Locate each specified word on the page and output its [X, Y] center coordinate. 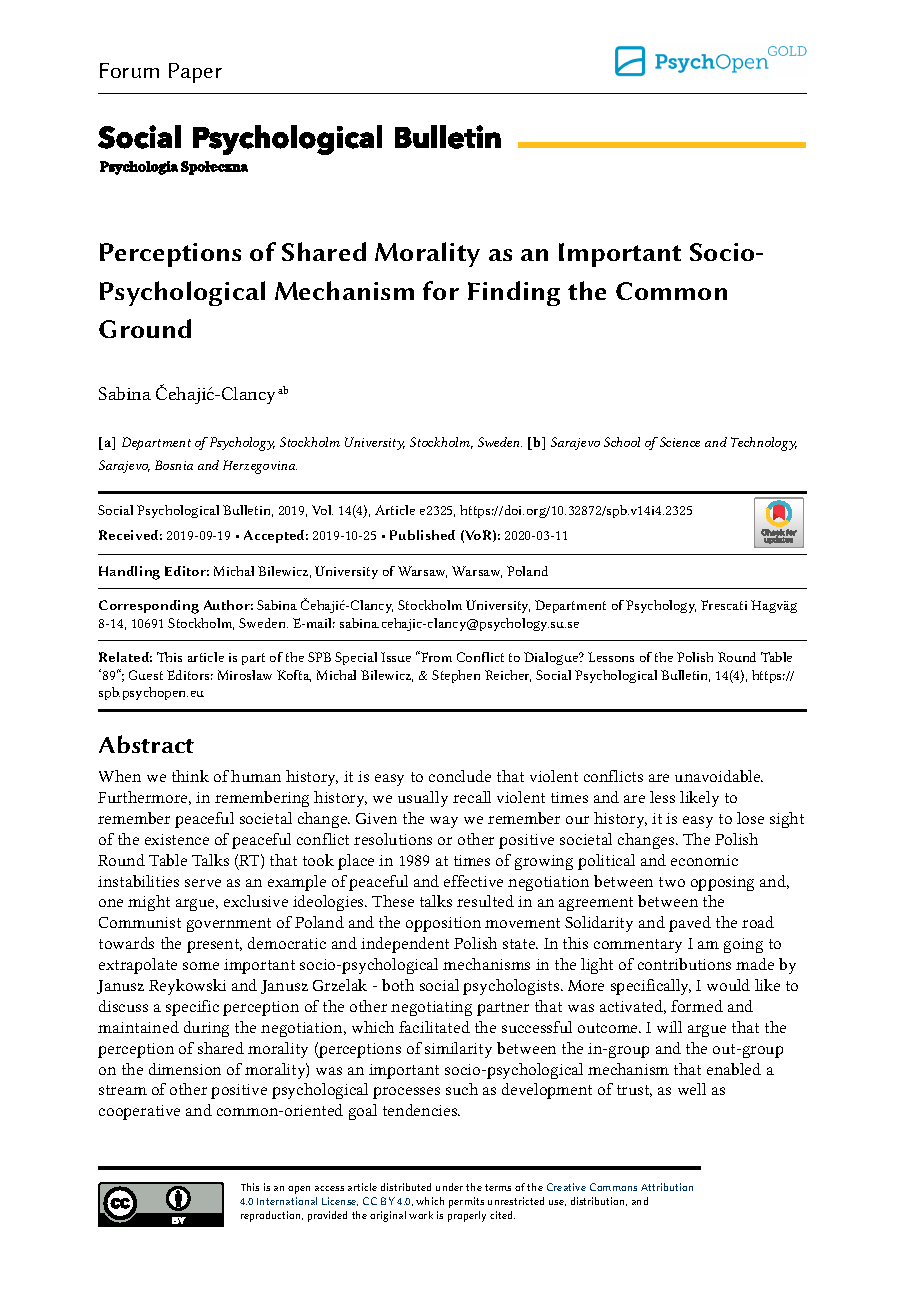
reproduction [272, 1216]
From [435, 656]
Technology [764, 444]
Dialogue [552, 658]
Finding [514, 293]
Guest [146, 675]
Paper [195, 73]
